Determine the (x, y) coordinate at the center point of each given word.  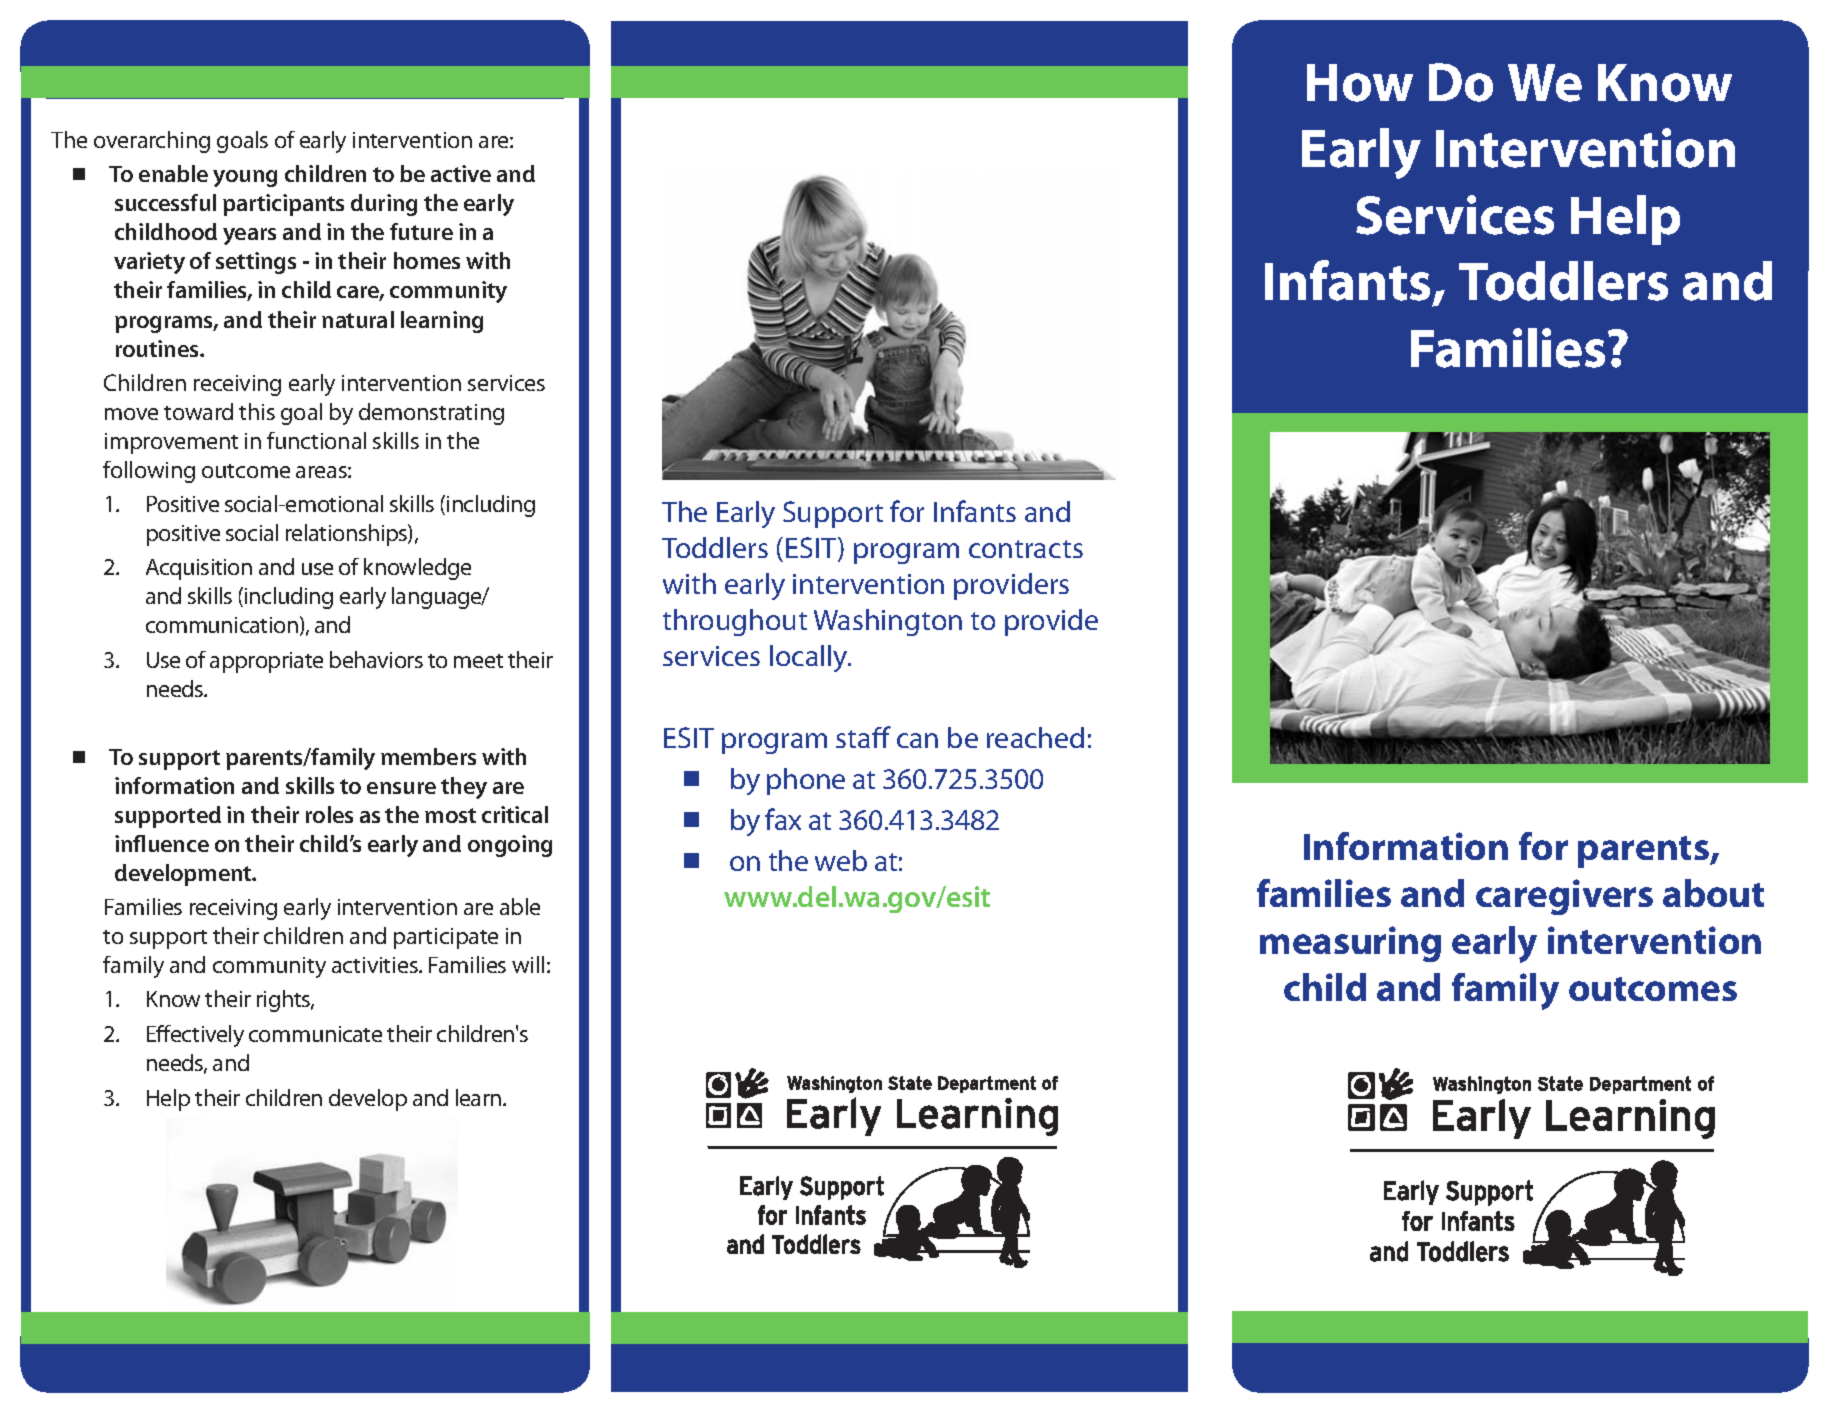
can (917, 740)
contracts (1026, 549)
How (1360, 83)
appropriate (266, 662)
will (528, 964)
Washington (888, 622)
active (461, 173)
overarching (152, 142)
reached (1035, 737)
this (257, 411)
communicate (315, 1034)
